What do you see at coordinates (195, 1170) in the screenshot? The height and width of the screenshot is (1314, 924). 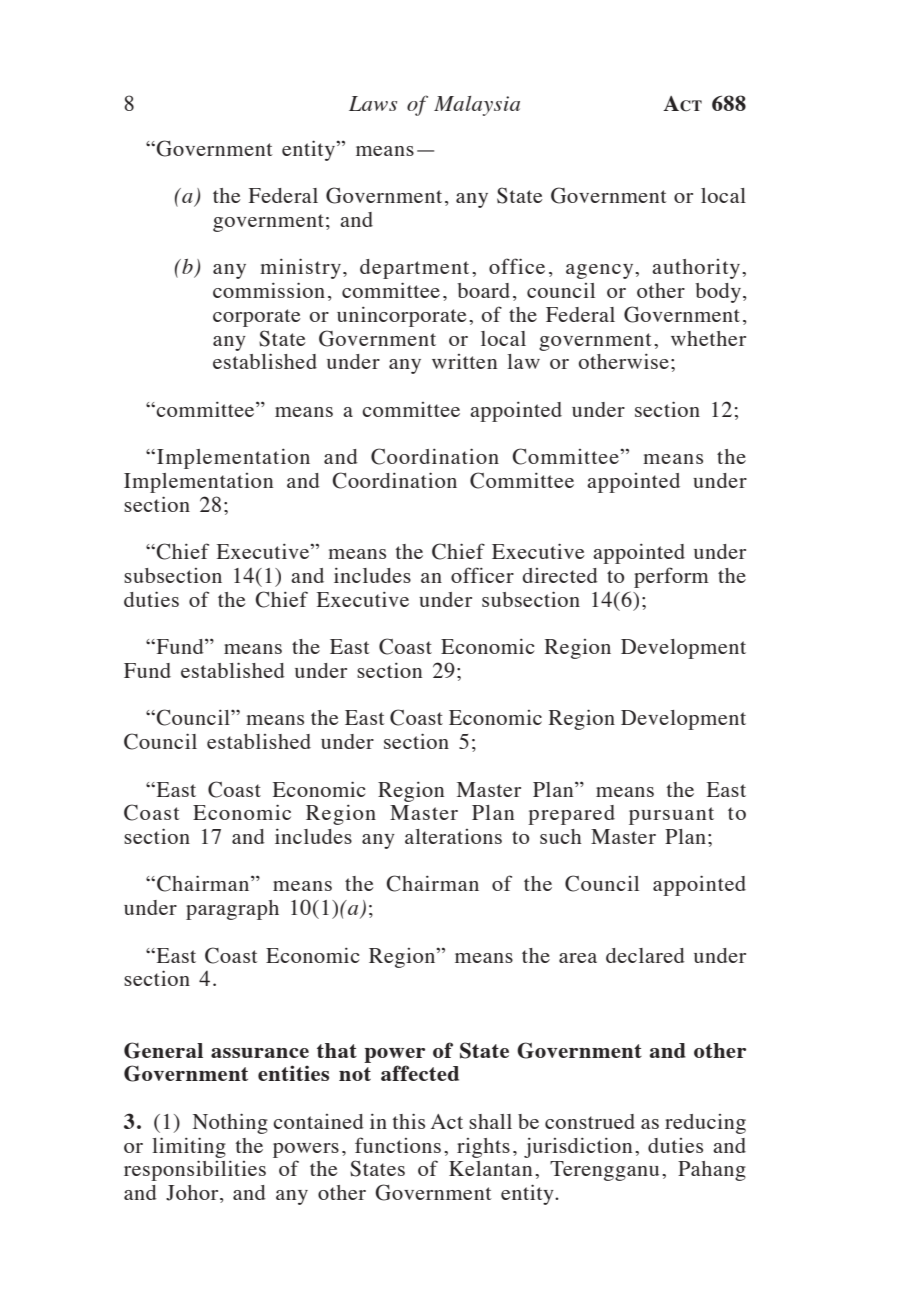 I see `responsibilities` at bounding box center [195, 1170].
